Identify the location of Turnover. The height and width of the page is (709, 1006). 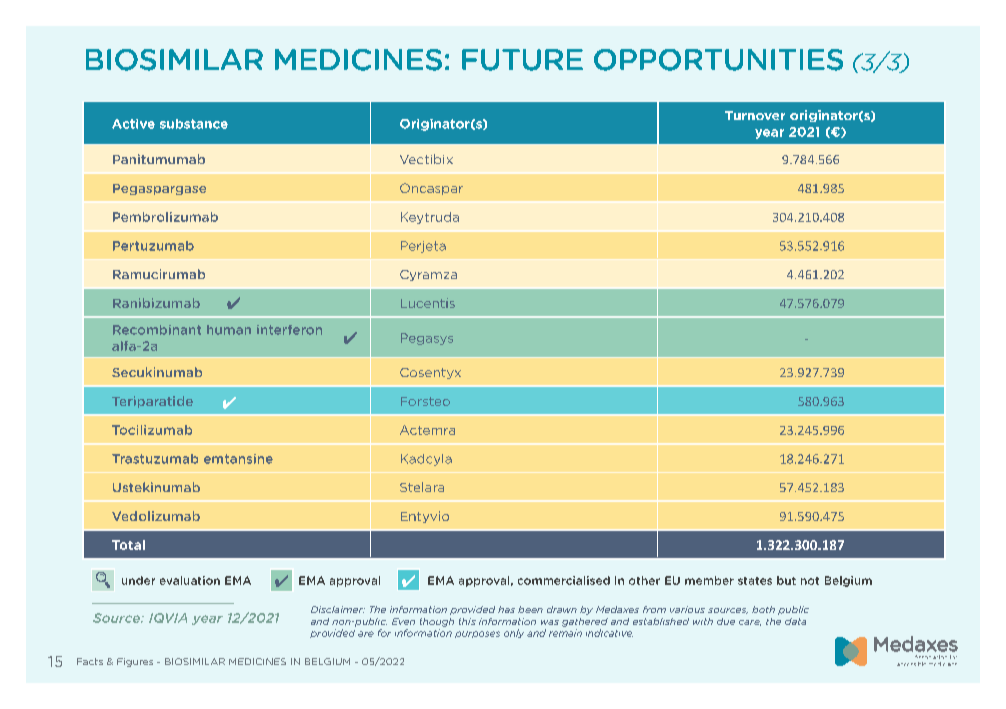
(755, 115).
